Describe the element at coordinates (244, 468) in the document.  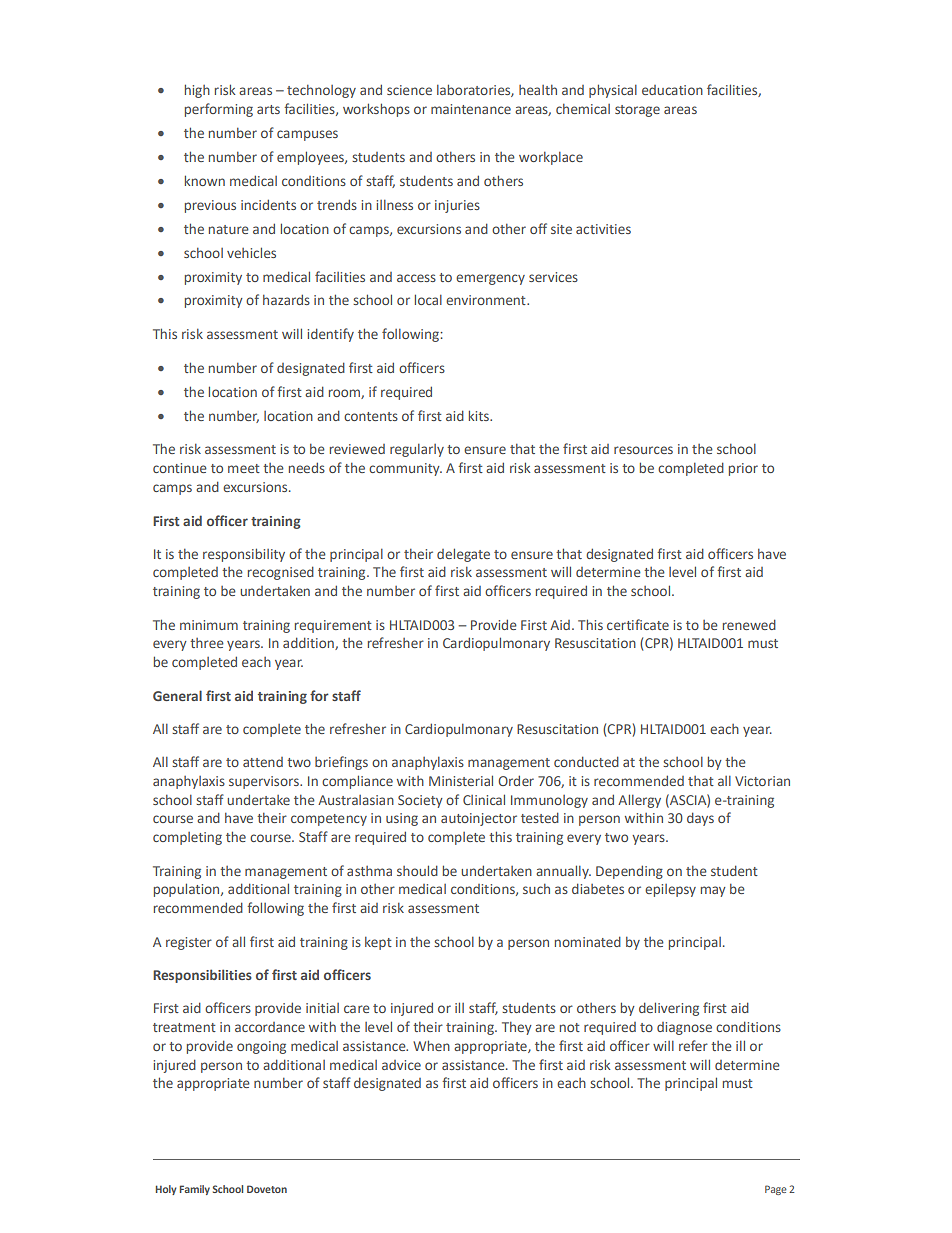
I see `meet` at that location.
